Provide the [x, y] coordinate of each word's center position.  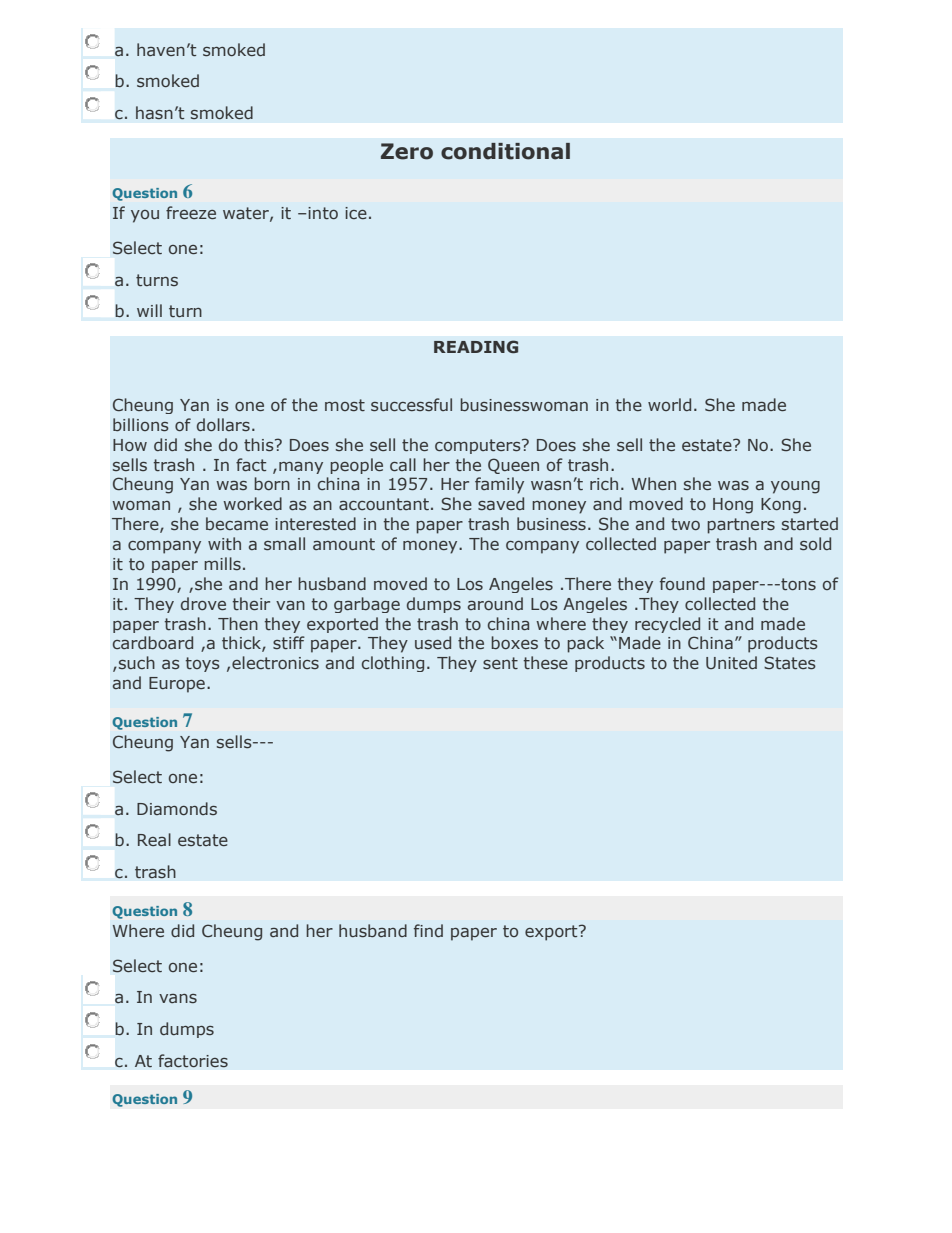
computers [479, 446]
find [428, 930]
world [669, 404]
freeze [191, 212]
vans [178, 998]
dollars [223, 424]
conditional [505, 151]
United [731, 662]
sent [500, 663]
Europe [177, 685]
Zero [407, 151]
